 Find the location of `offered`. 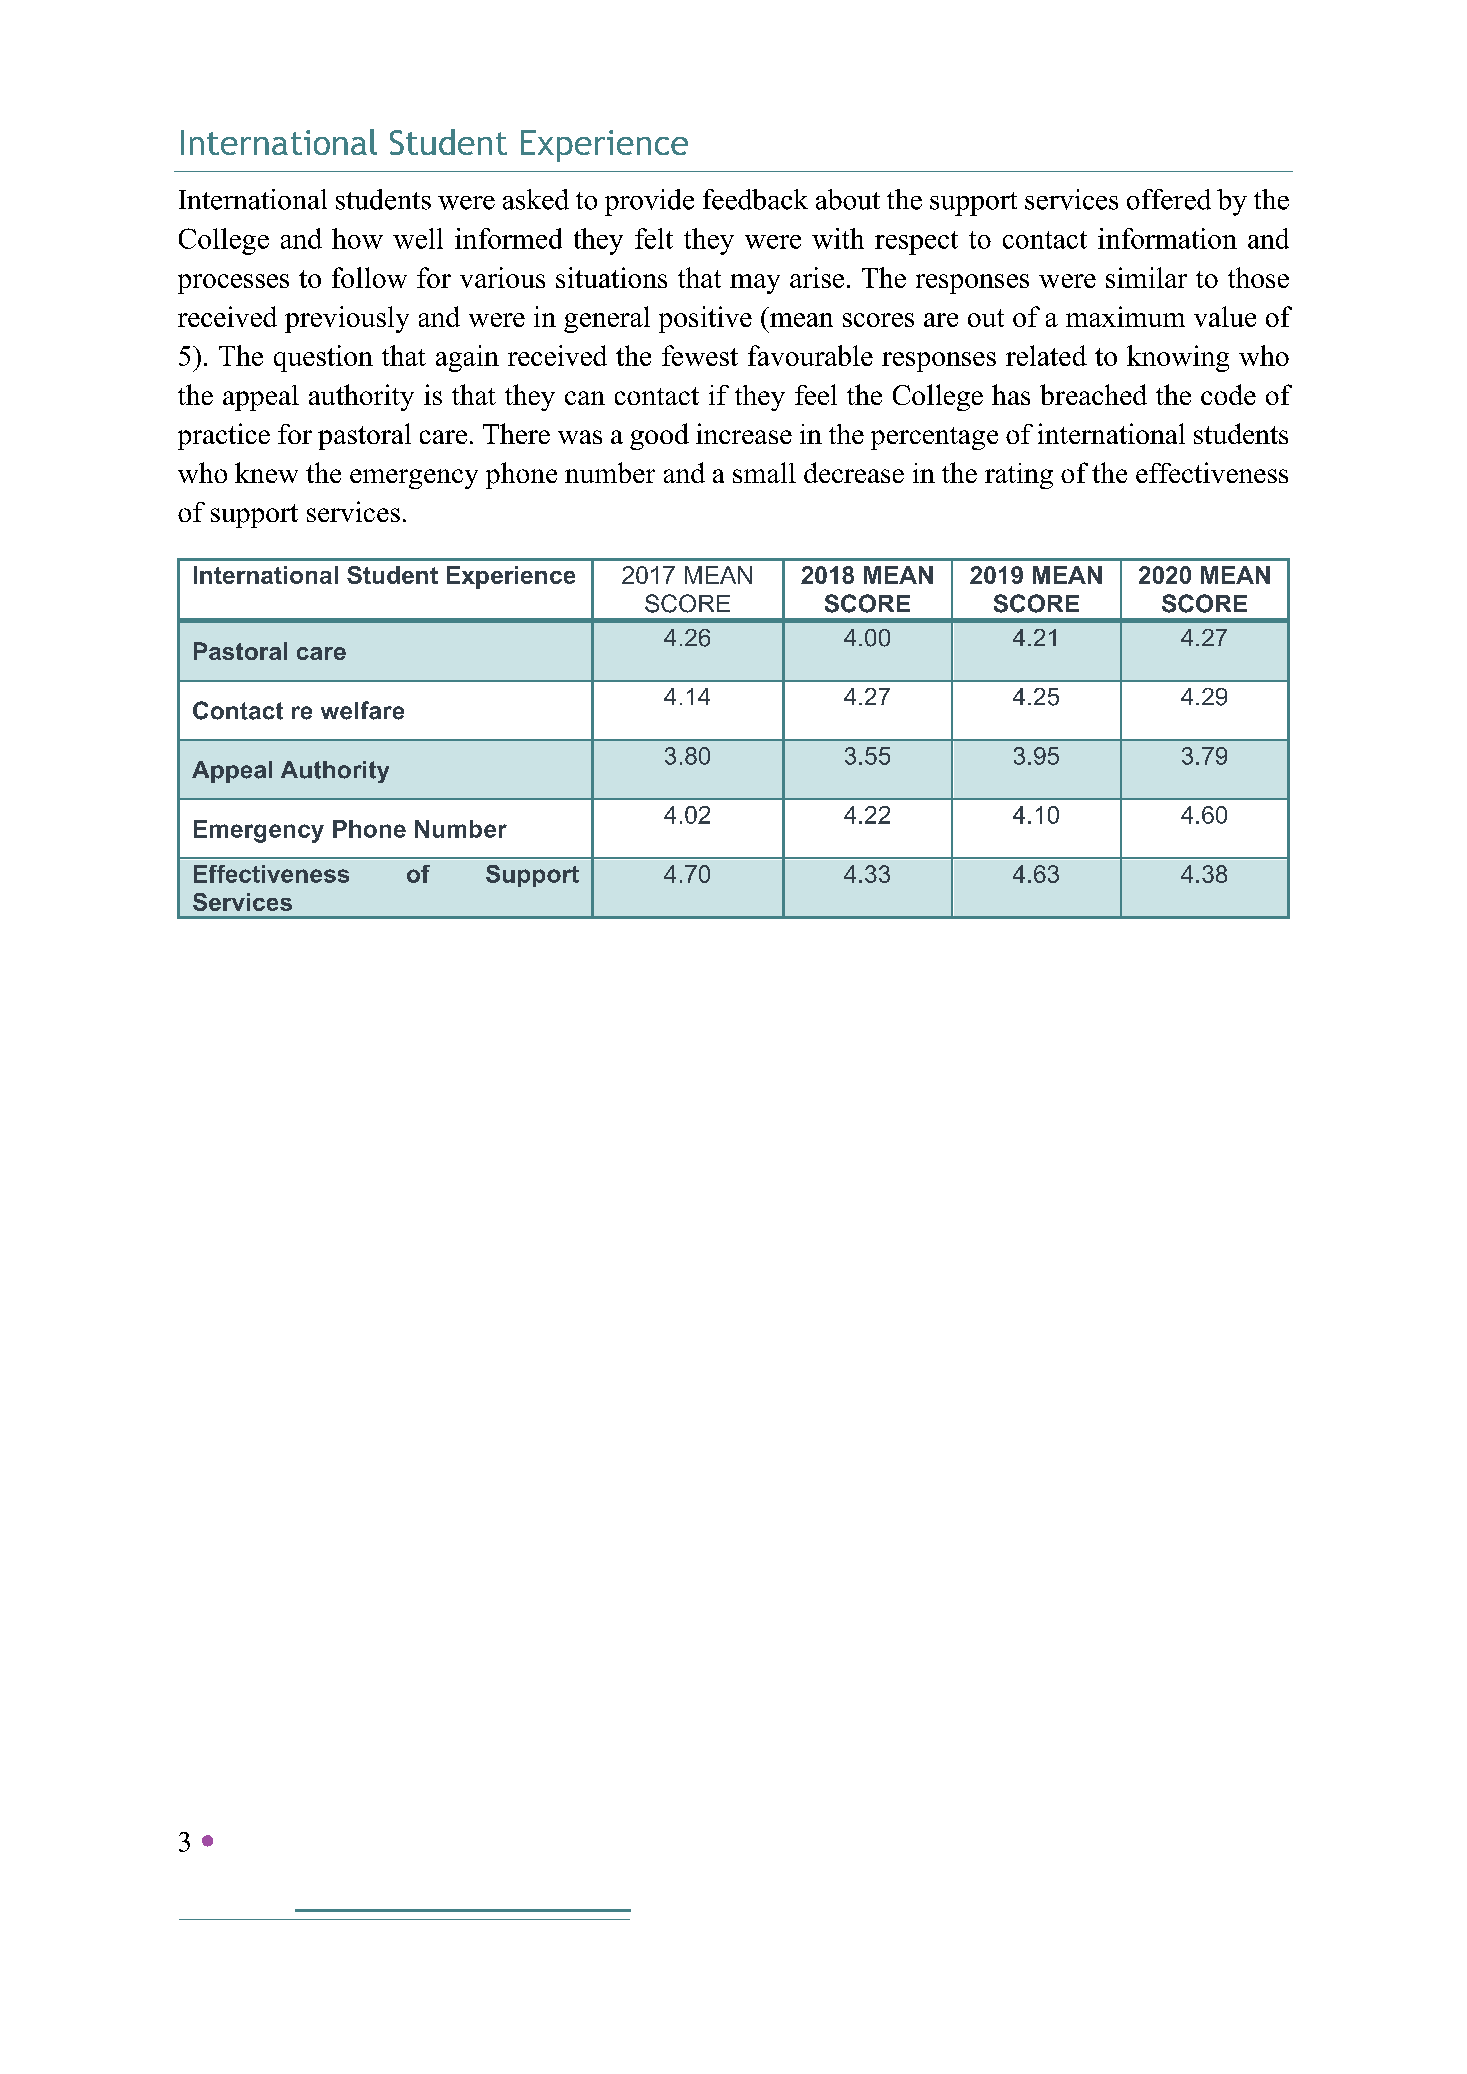

offered is located at coordinates (1169, 199).
